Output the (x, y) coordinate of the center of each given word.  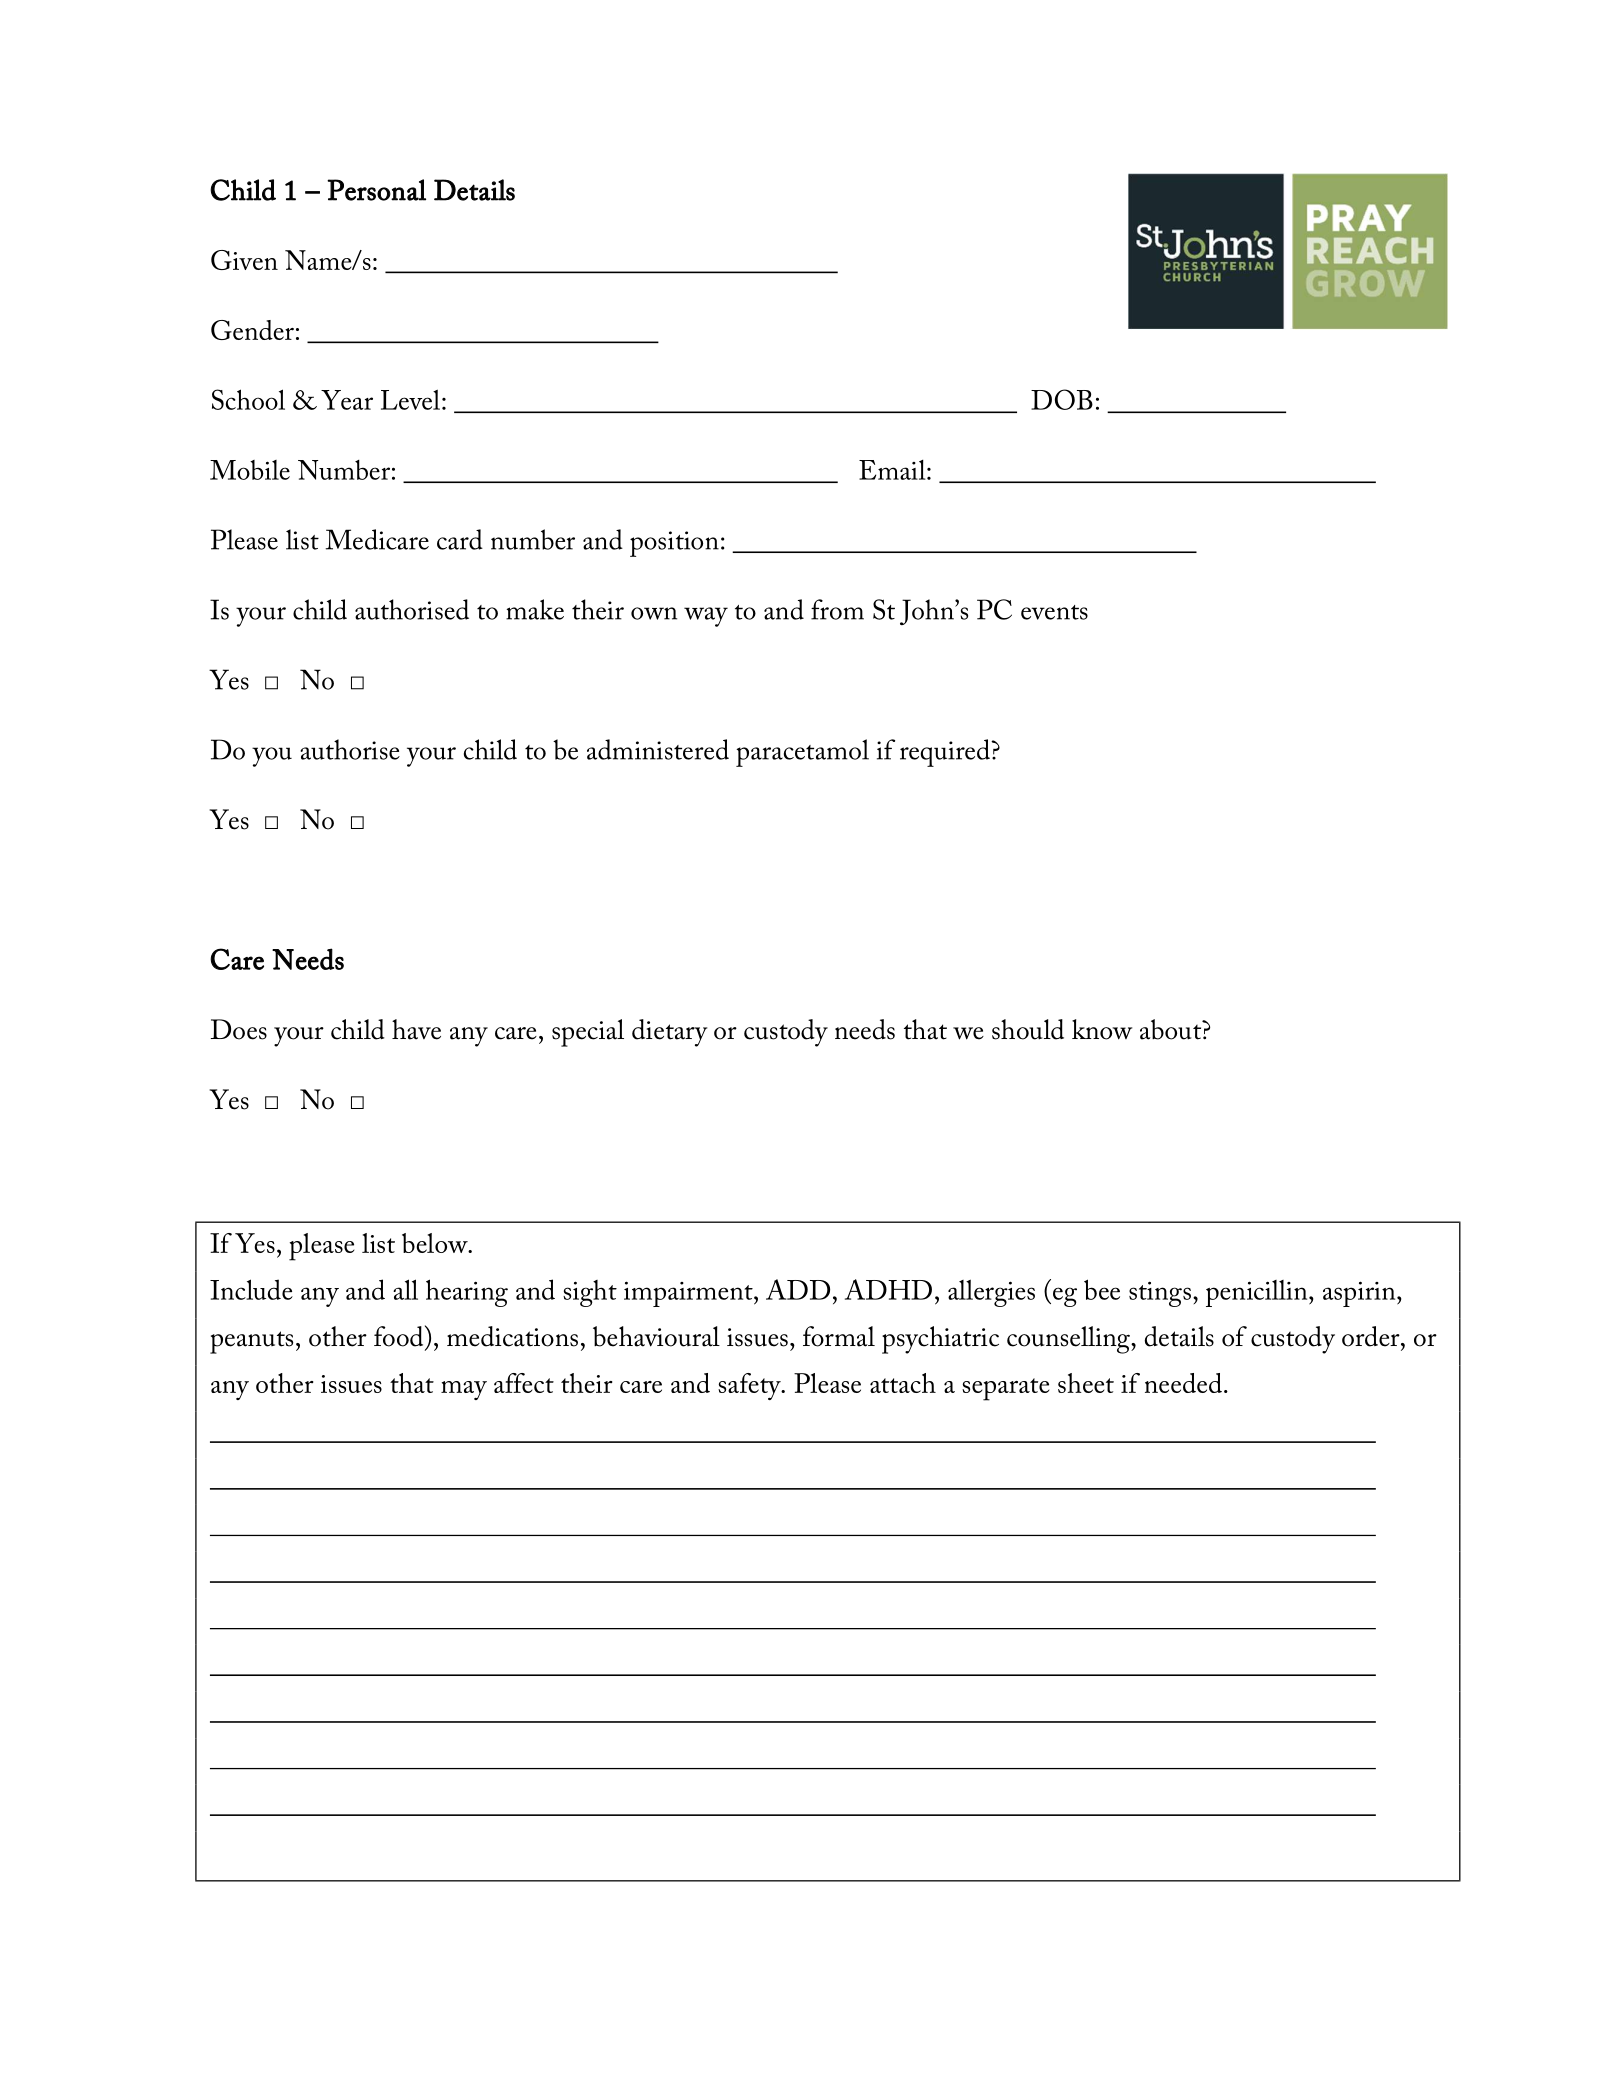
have (416, 1029)
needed (1185, 1383)
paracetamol (802, 753)
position (674, 544)
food (400, 1336)
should (1028, 1029)
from (837, 609)
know (1102, 1029)
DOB (1062, 399)
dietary (669, 1033)
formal (839, 1336)
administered (658, 749)
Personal (376, 190)
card (460, 539)
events (1054, 612)
